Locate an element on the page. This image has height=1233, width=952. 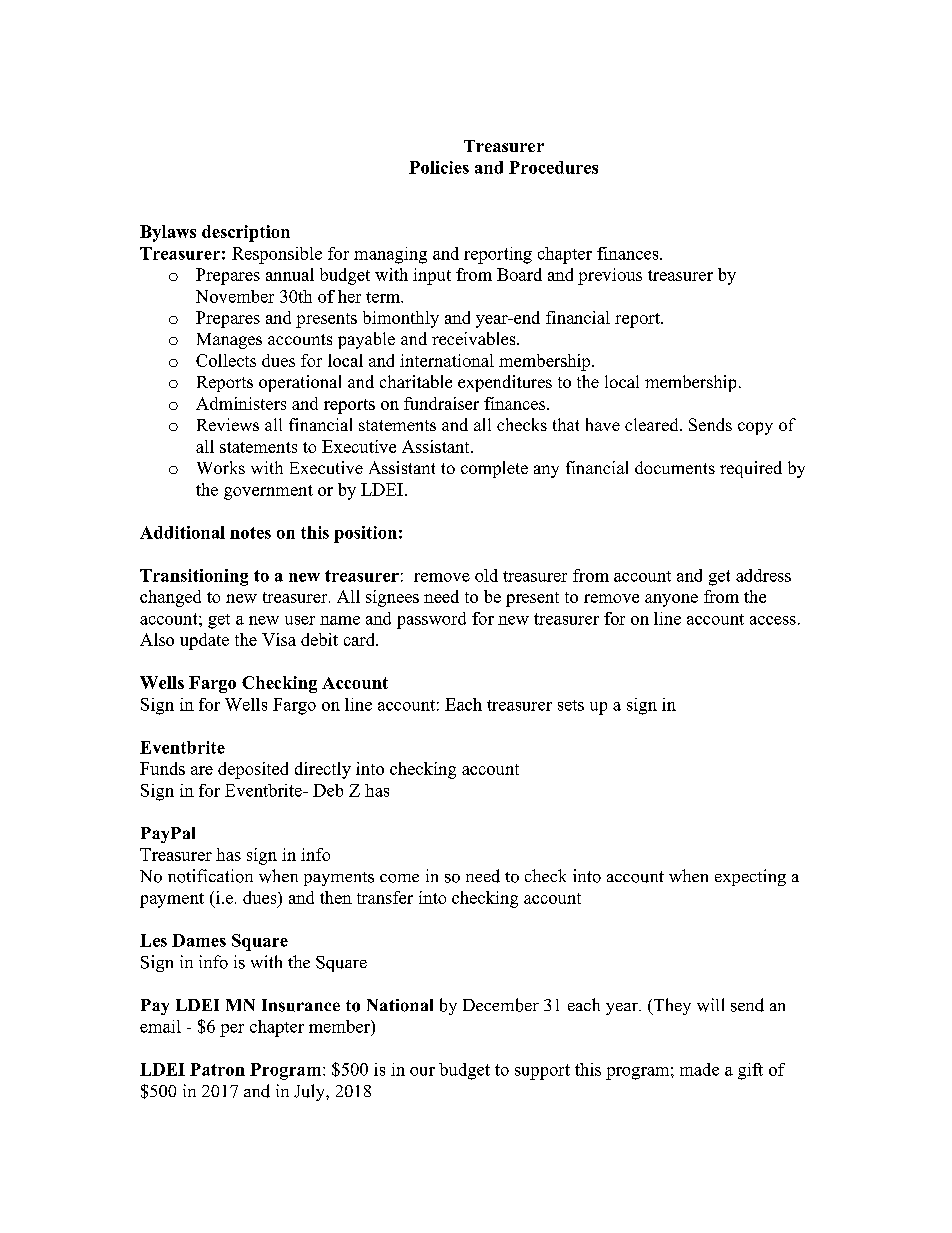
made is located at coordinates (699, 1069).
